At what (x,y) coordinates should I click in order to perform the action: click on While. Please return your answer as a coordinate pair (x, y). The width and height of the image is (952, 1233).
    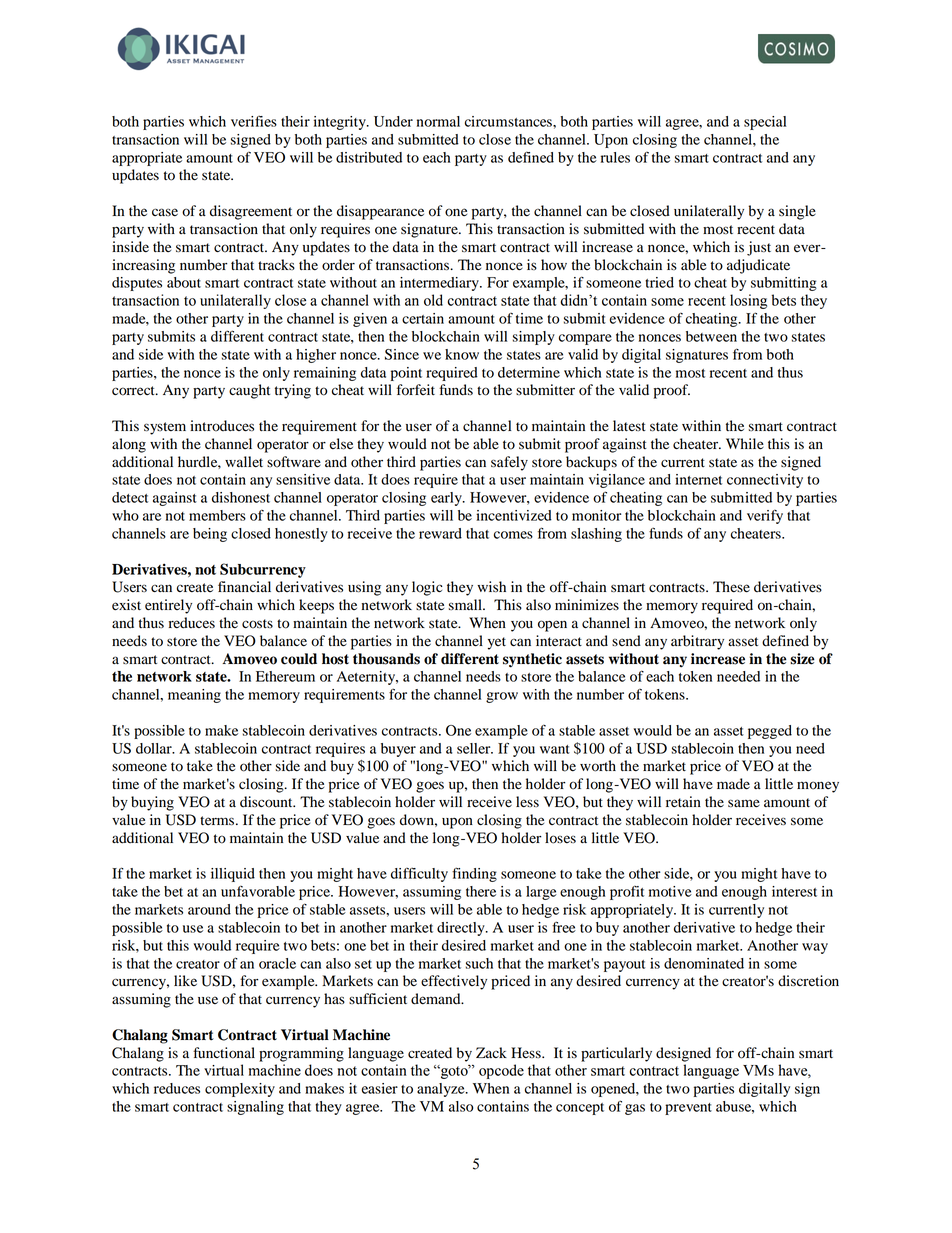
    Looking at the image, I should click on (745, 444).
